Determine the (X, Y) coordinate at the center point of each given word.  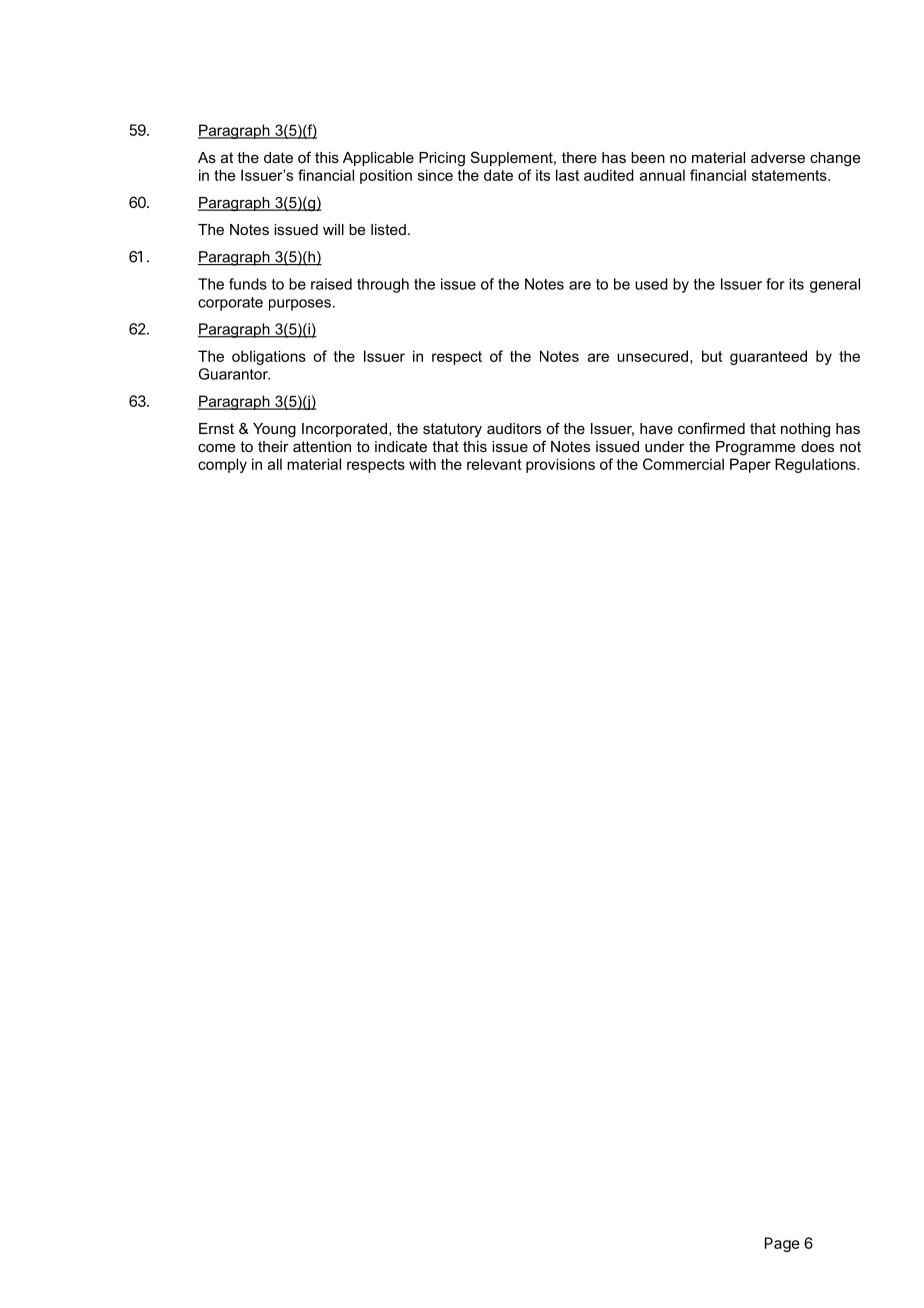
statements (790, 175)
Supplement (513, 158)
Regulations (816, 465)
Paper (750, 465)
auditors (514, 428)
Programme (755, 448)
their (273, 446)
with (422, 464)
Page (782, 1244)
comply (222, 465)
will (333, 229)
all (275, 464)
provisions (560, 465)
